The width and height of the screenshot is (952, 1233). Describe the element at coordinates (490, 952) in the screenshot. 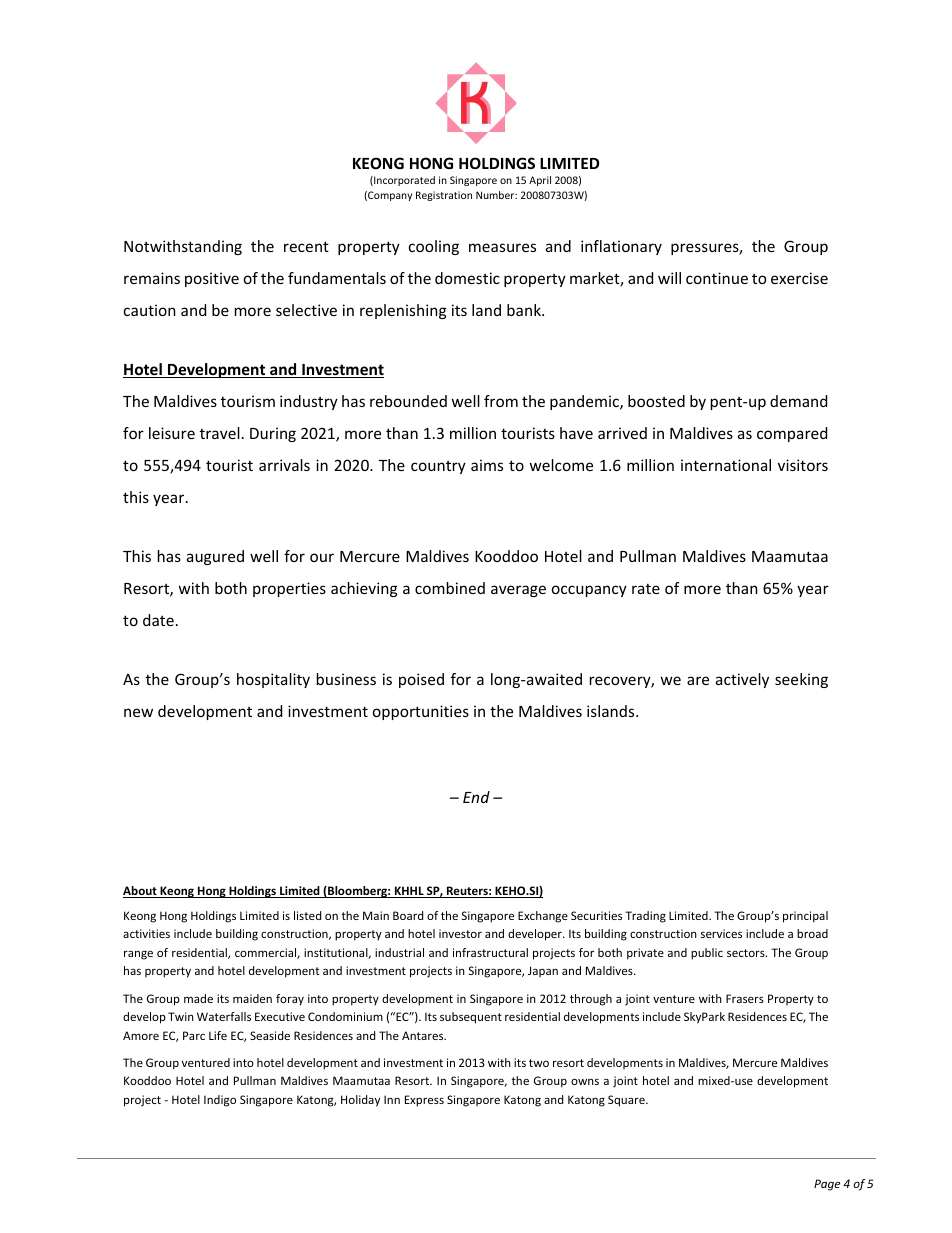

I see `infrastructural` at that location.
